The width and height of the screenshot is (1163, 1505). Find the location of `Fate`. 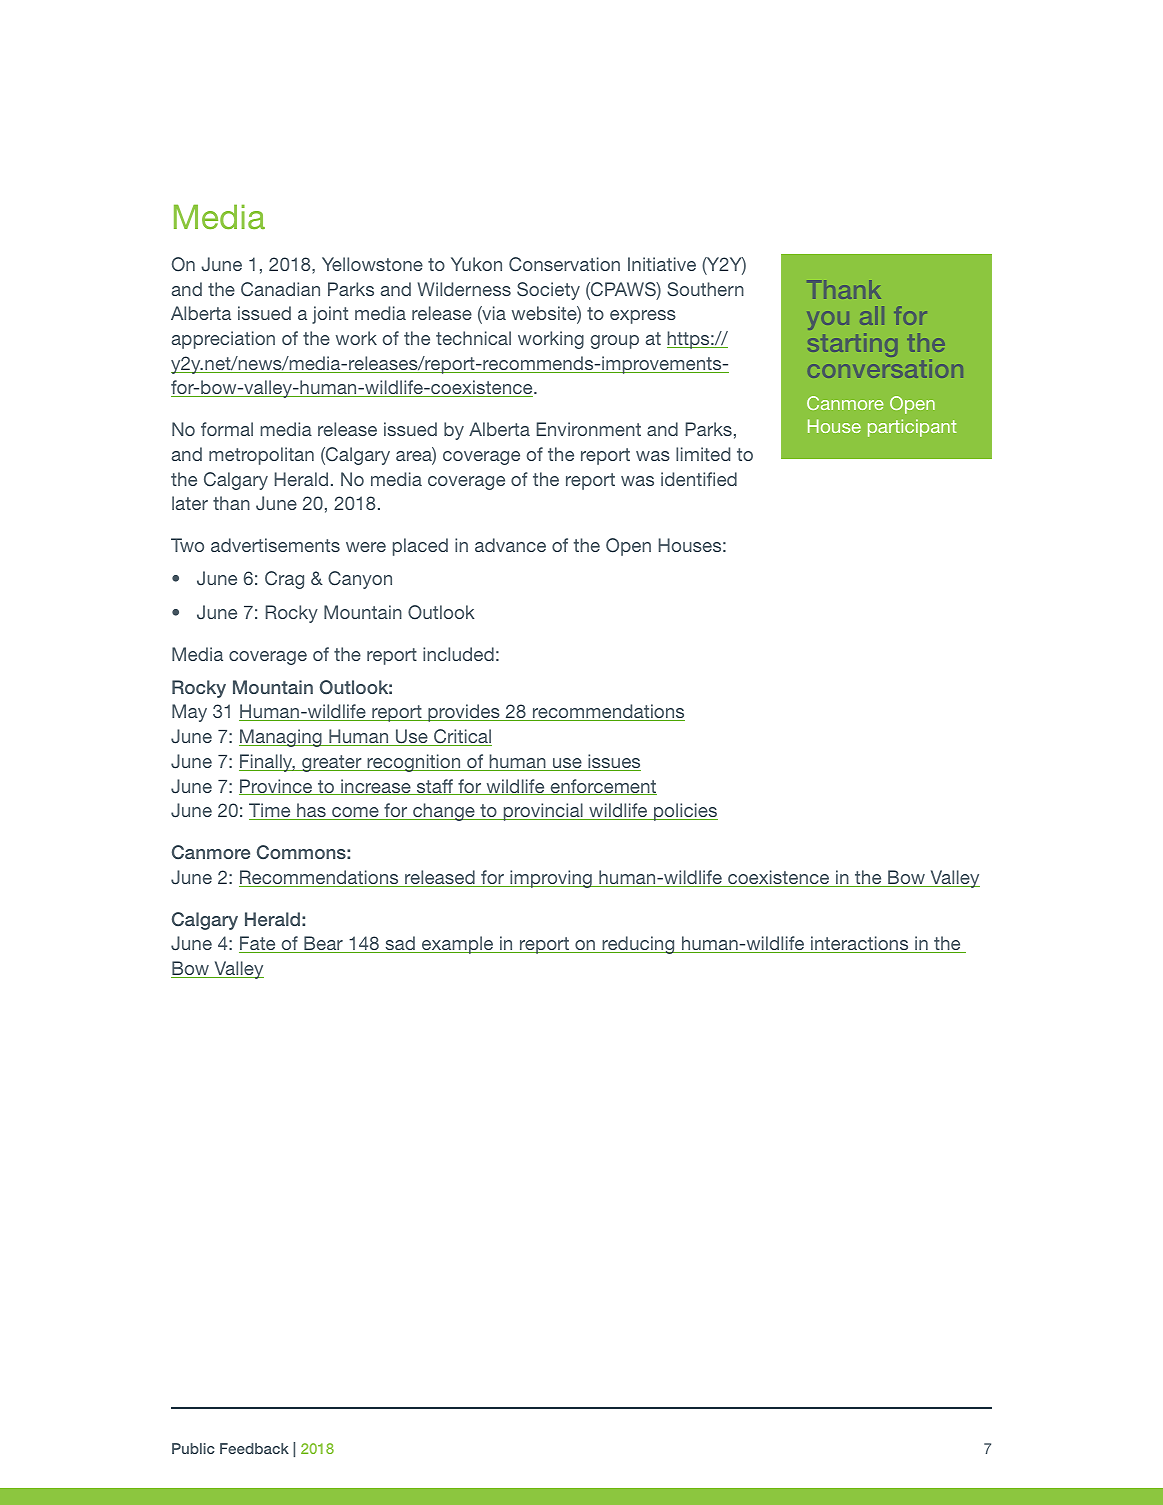

Fate is located at coordinates (258, 944).
